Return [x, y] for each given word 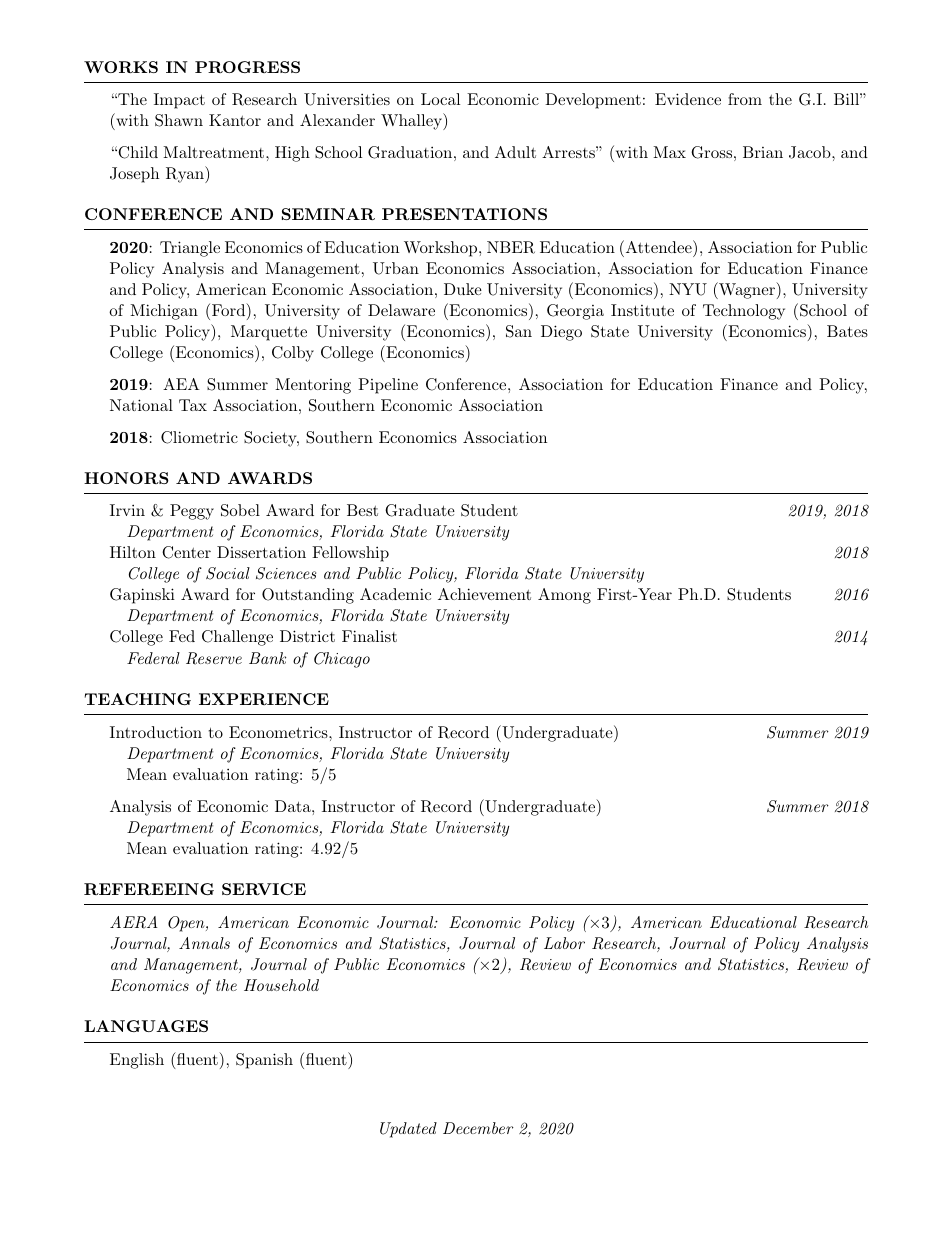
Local [440, 99]
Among [564, 596]
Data [294, 806]
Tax [193, 405]
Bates [847, 331]
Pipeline [388, 386]
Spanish [264, 1061]
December [478, 1128]
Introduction [156, 732]
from [745, 99]
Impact [179, 101]
